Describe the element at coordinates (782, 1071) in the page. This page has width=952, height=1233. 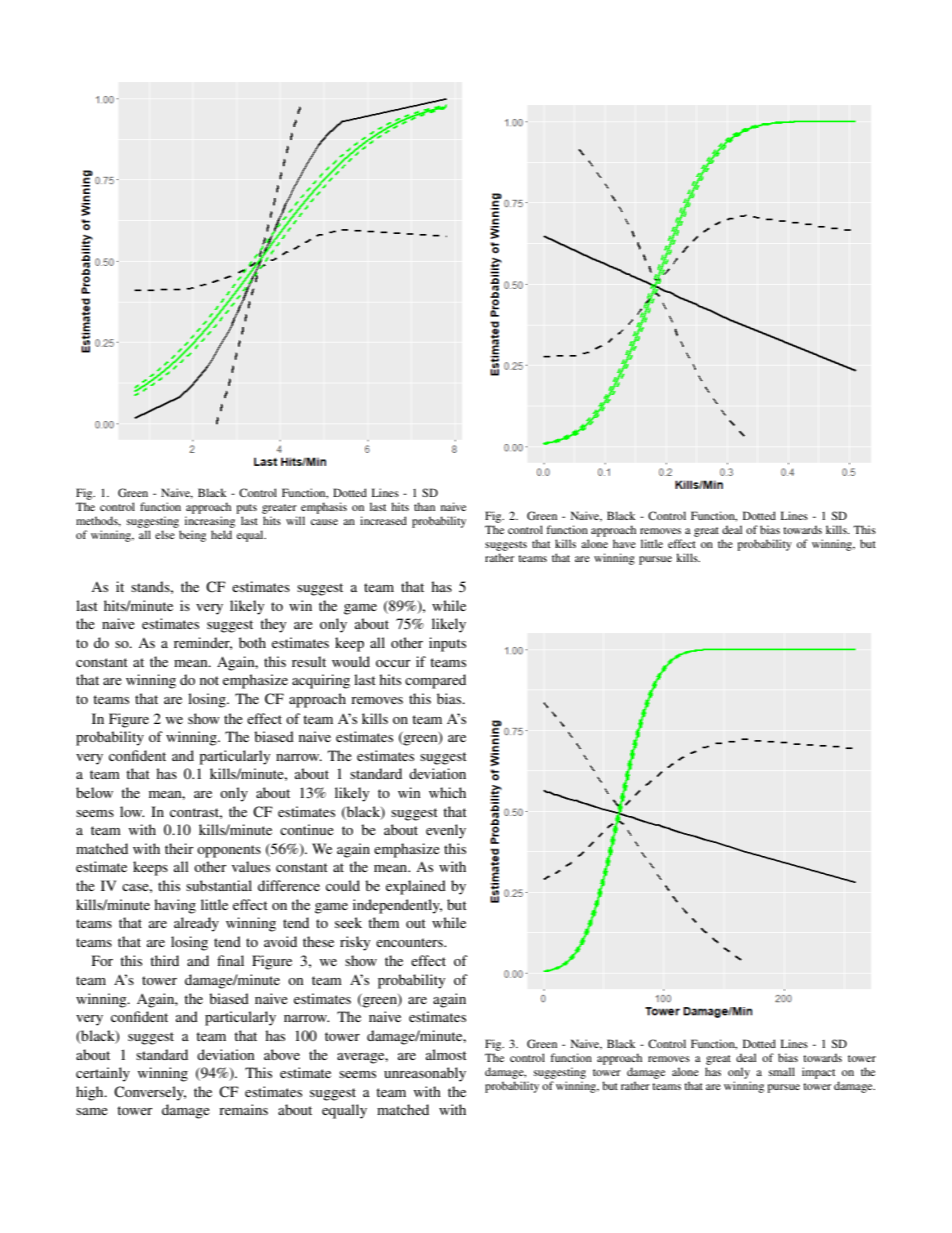
I see `small` at that location.
